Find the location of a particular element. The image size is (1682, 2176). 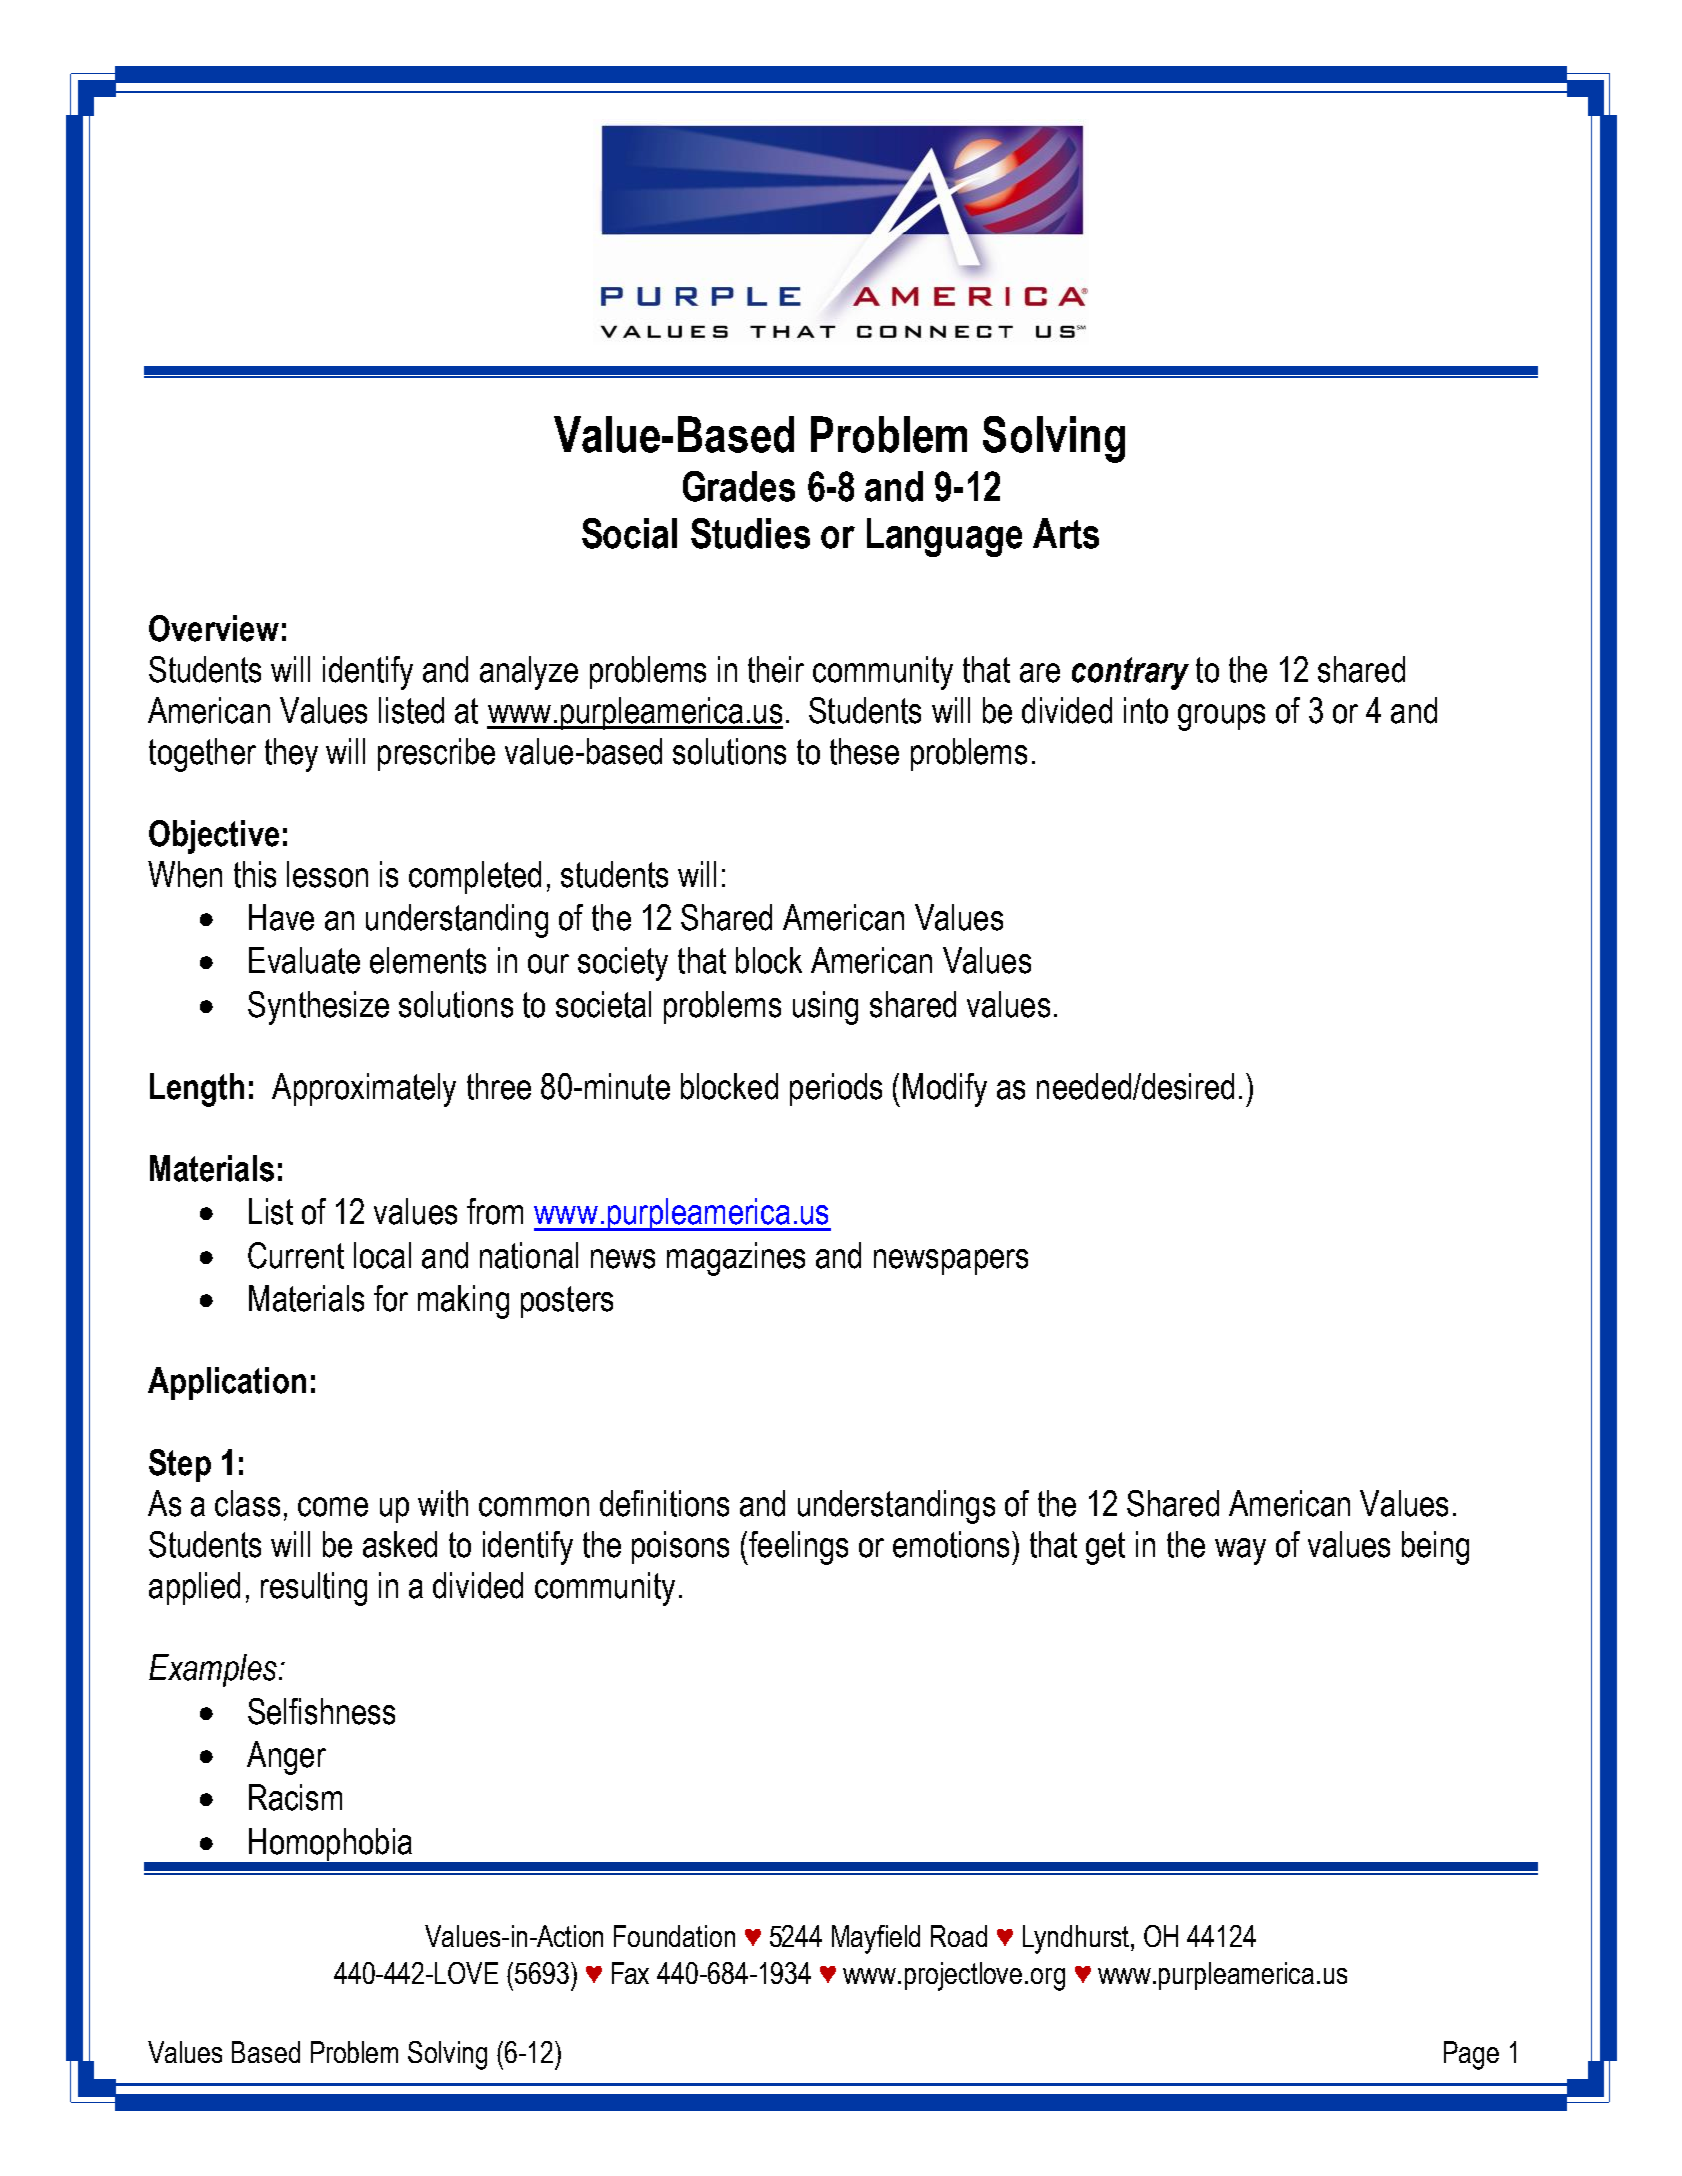

Studies is located at coordinates (750, 533).
